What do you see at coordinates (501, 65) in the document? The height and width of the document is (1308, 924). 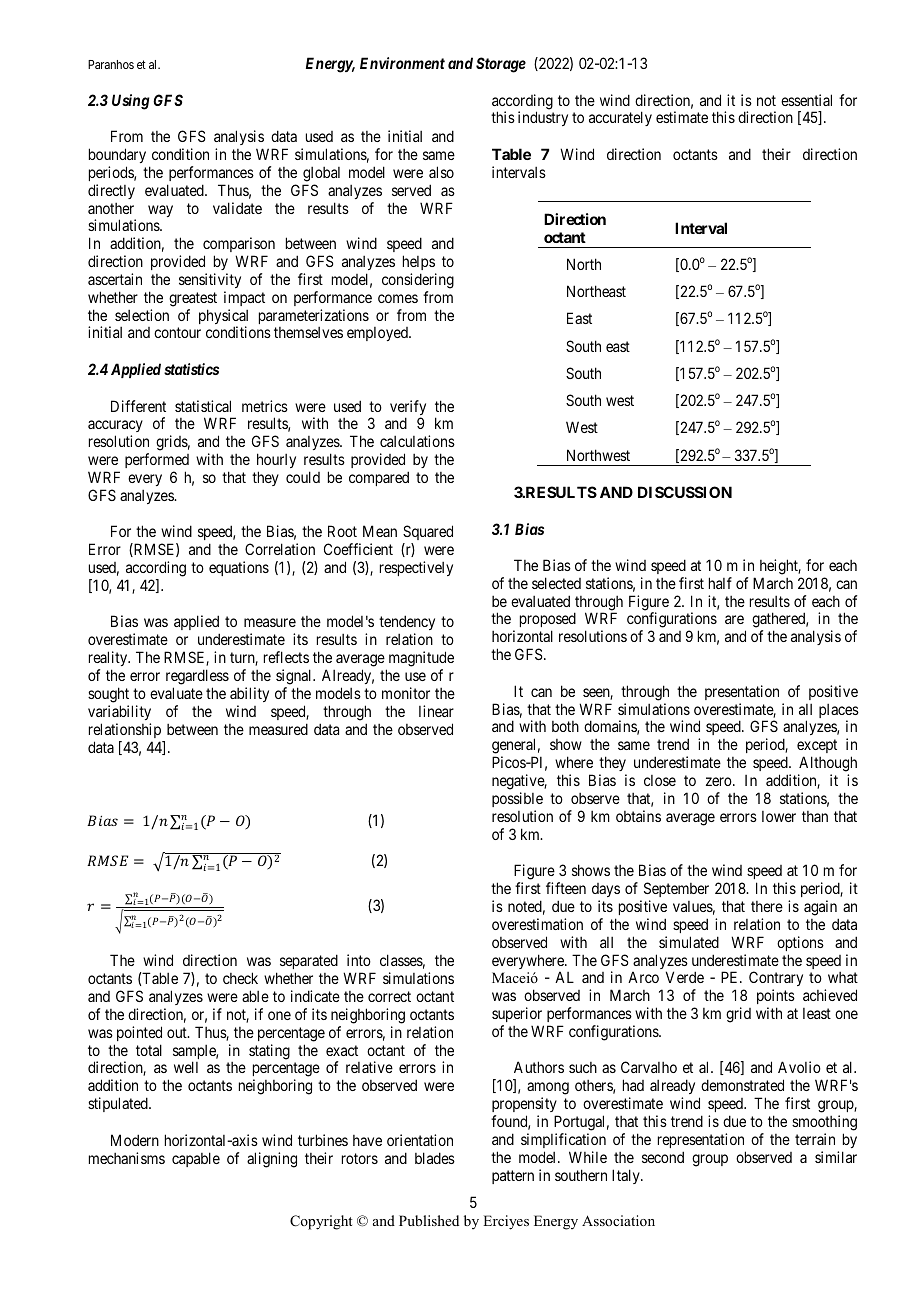 I see `Storage` at bounding box center [501, 65].
